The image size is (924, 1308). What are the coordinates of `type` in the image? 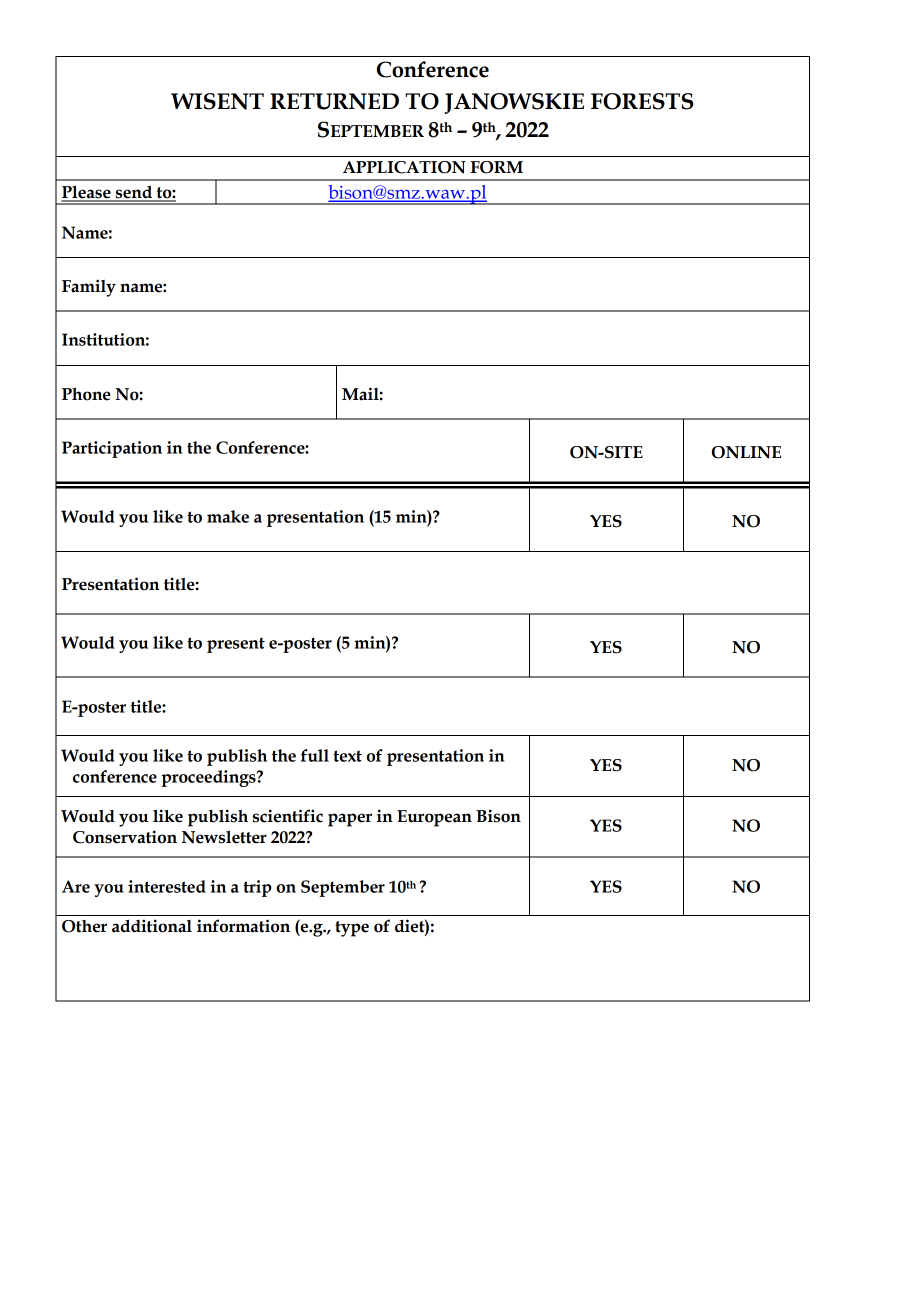 It's located at (352, 929).
